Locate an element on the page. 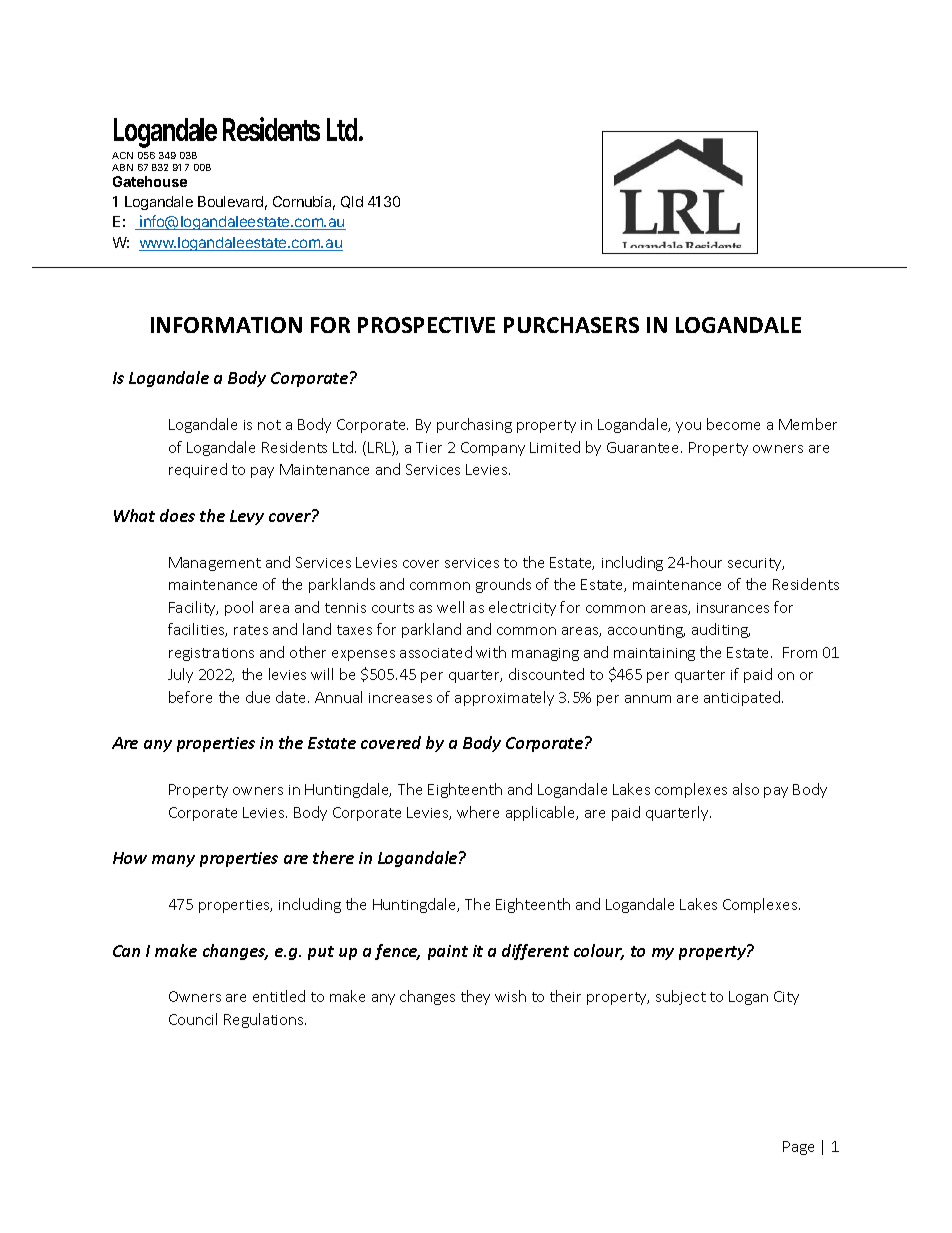  also is located at coordinates (746, 789).
